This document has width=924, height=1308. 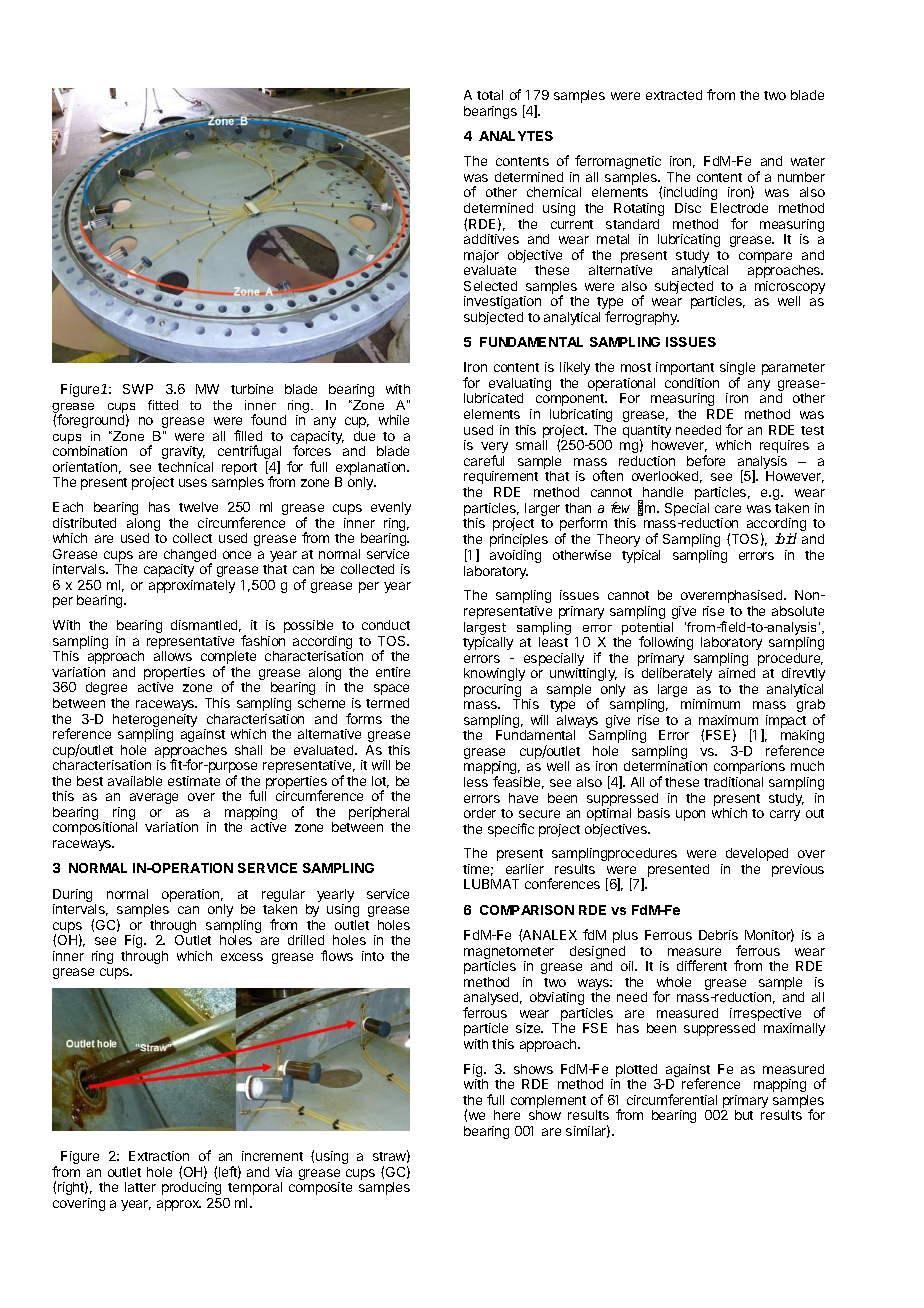 What do you see at coordinates (173, 656) in the document?
I see `allows` at bounding box center [173, 656].
